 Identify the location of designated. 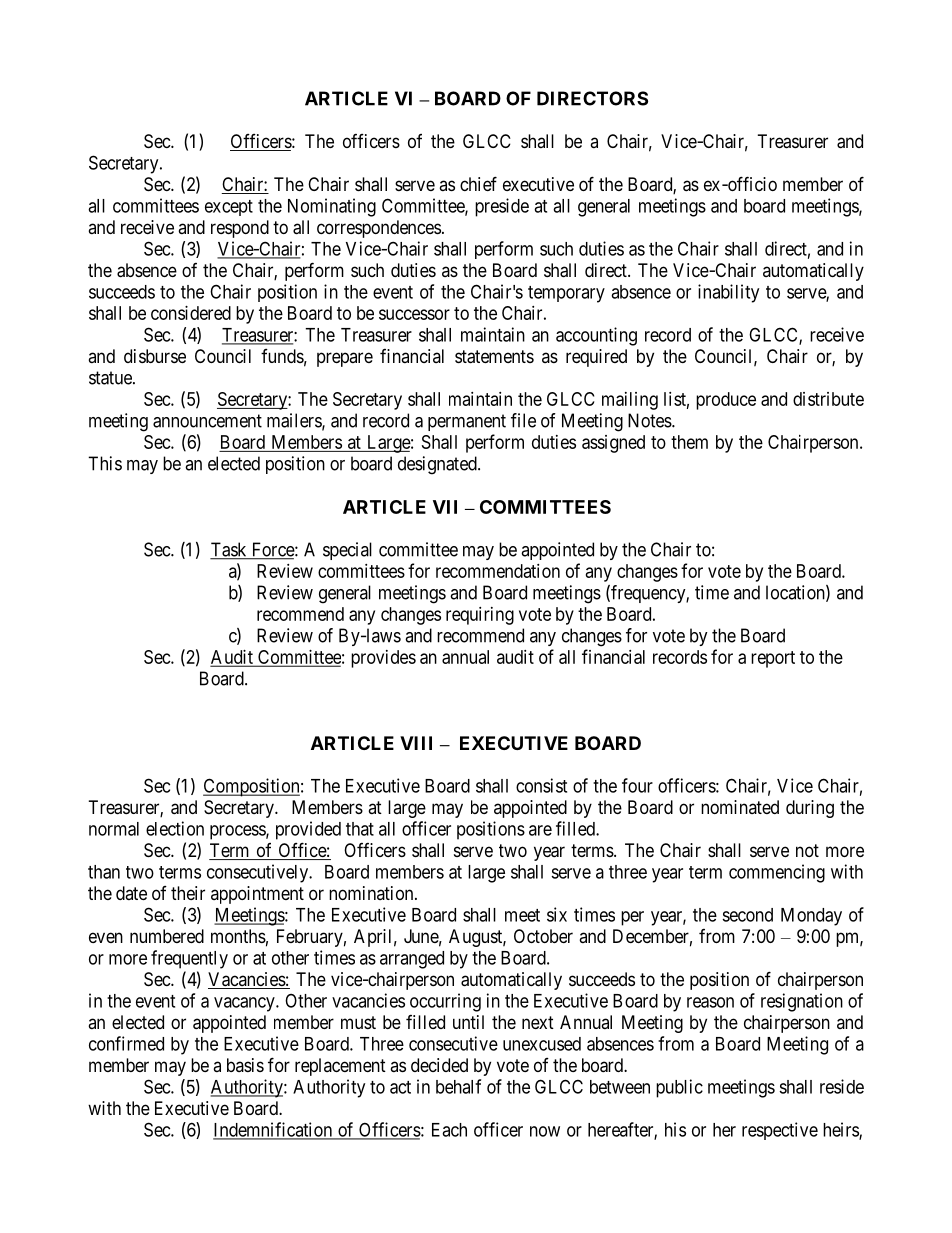
(438, 465).
